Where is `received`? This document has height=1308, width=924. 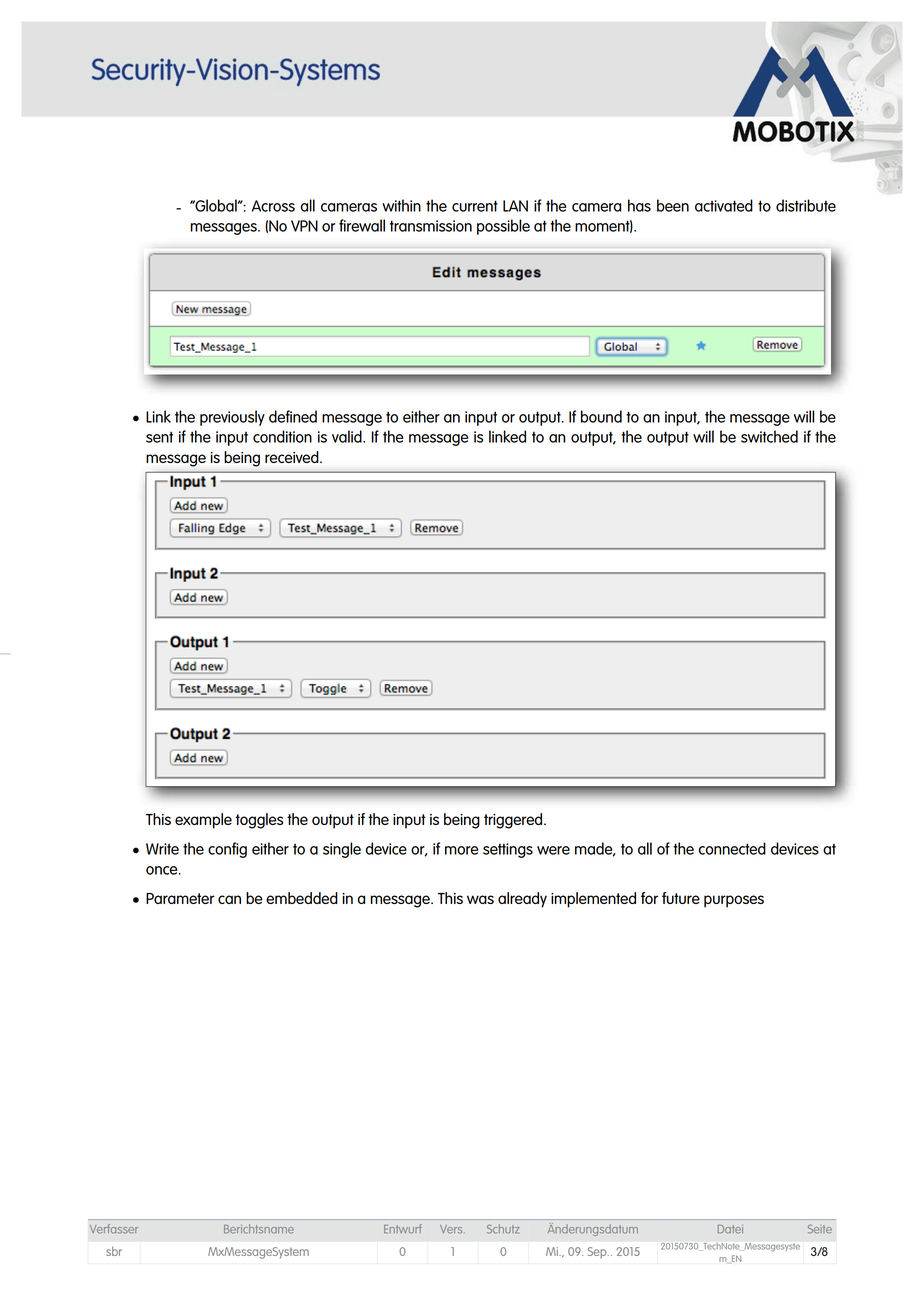 received is located at coordinates (293, 457).
